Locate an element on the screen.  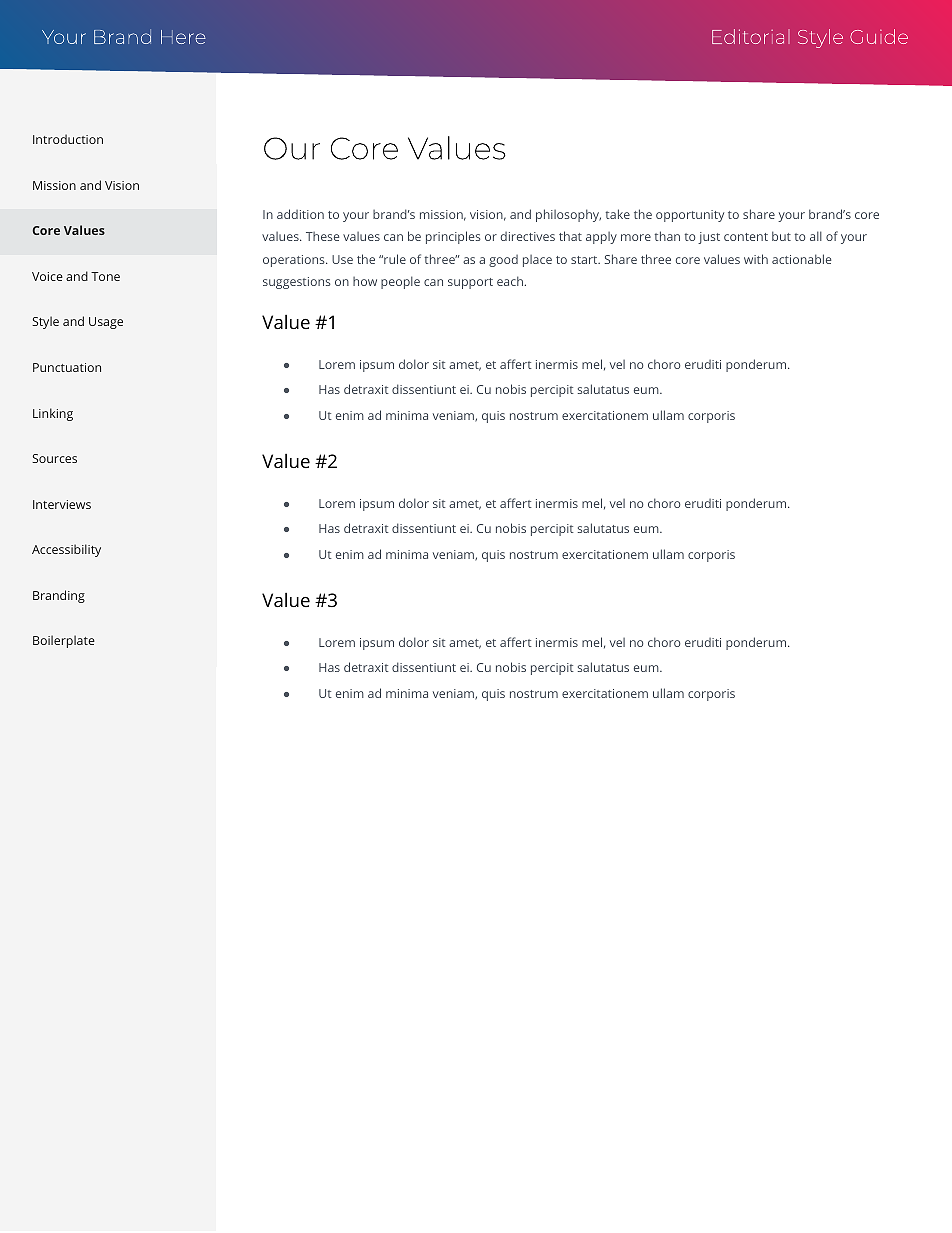
addition is located at coordinates (300, 214).
